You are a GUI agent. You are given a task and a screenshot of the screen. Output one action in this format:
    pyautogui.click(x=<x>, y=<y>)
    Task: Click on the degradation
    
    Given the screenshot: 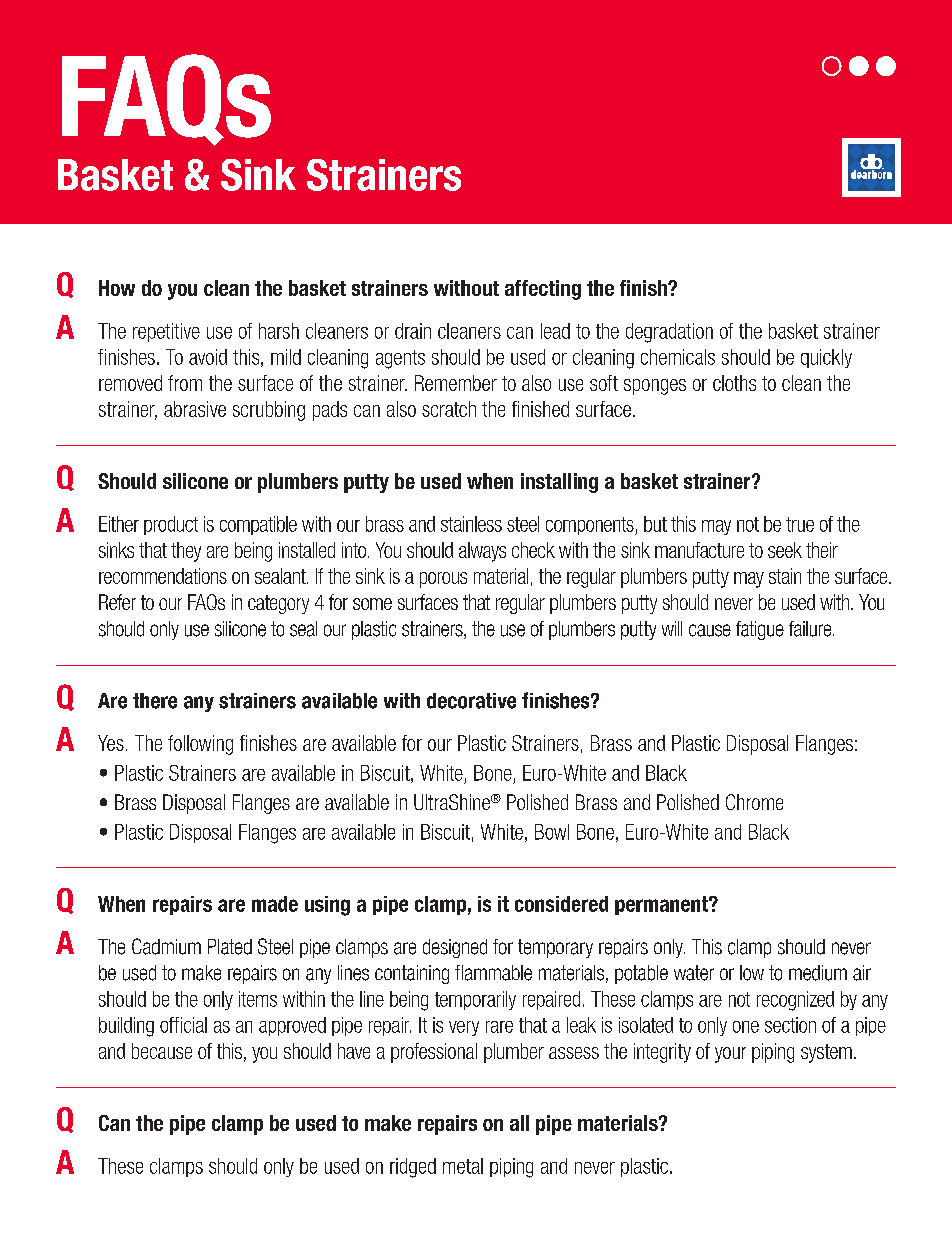 What is the action you would take?
    pyautogui.click(x=669, y=333)
